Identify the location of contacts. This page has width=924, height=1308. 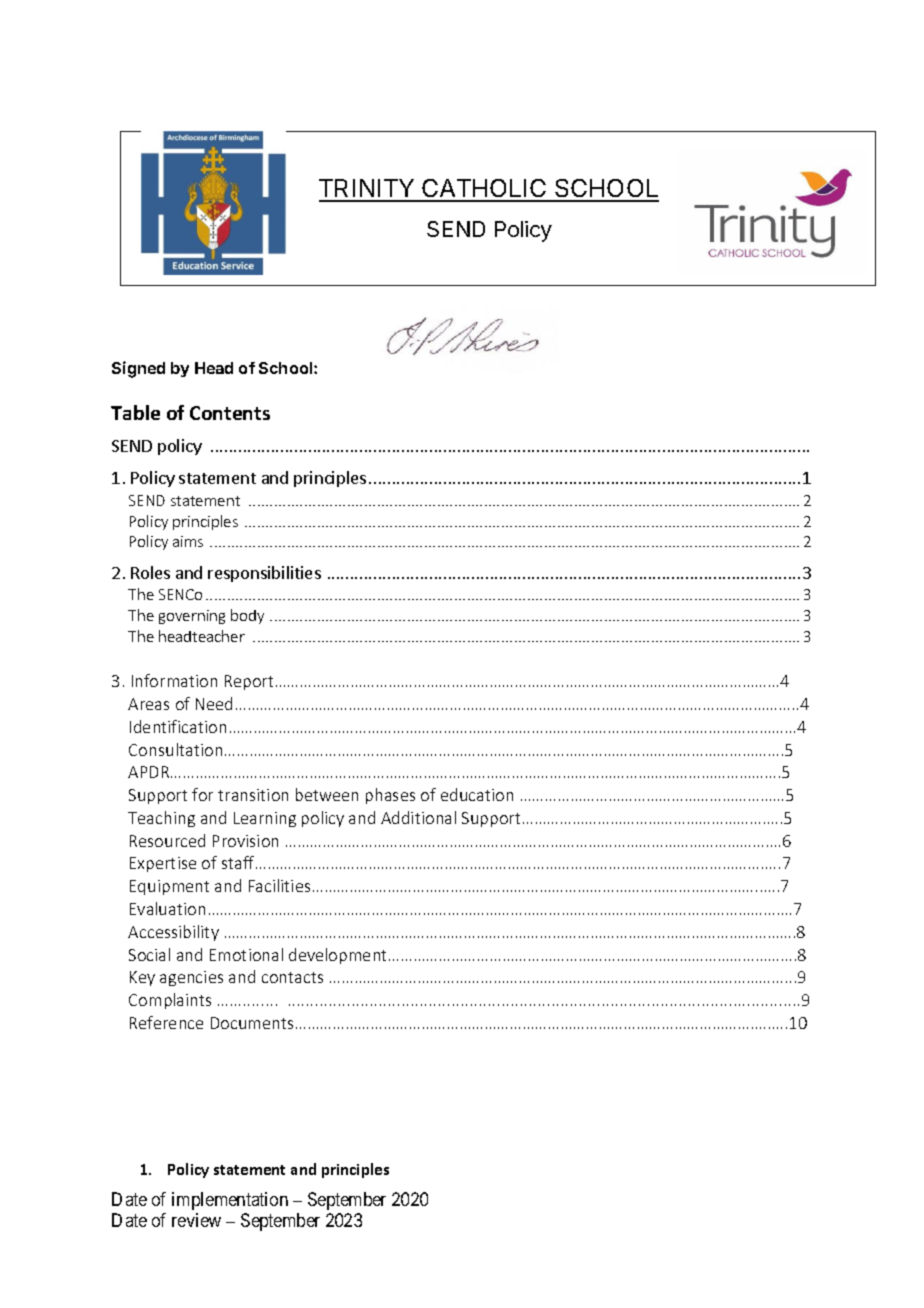
(292, 977).
